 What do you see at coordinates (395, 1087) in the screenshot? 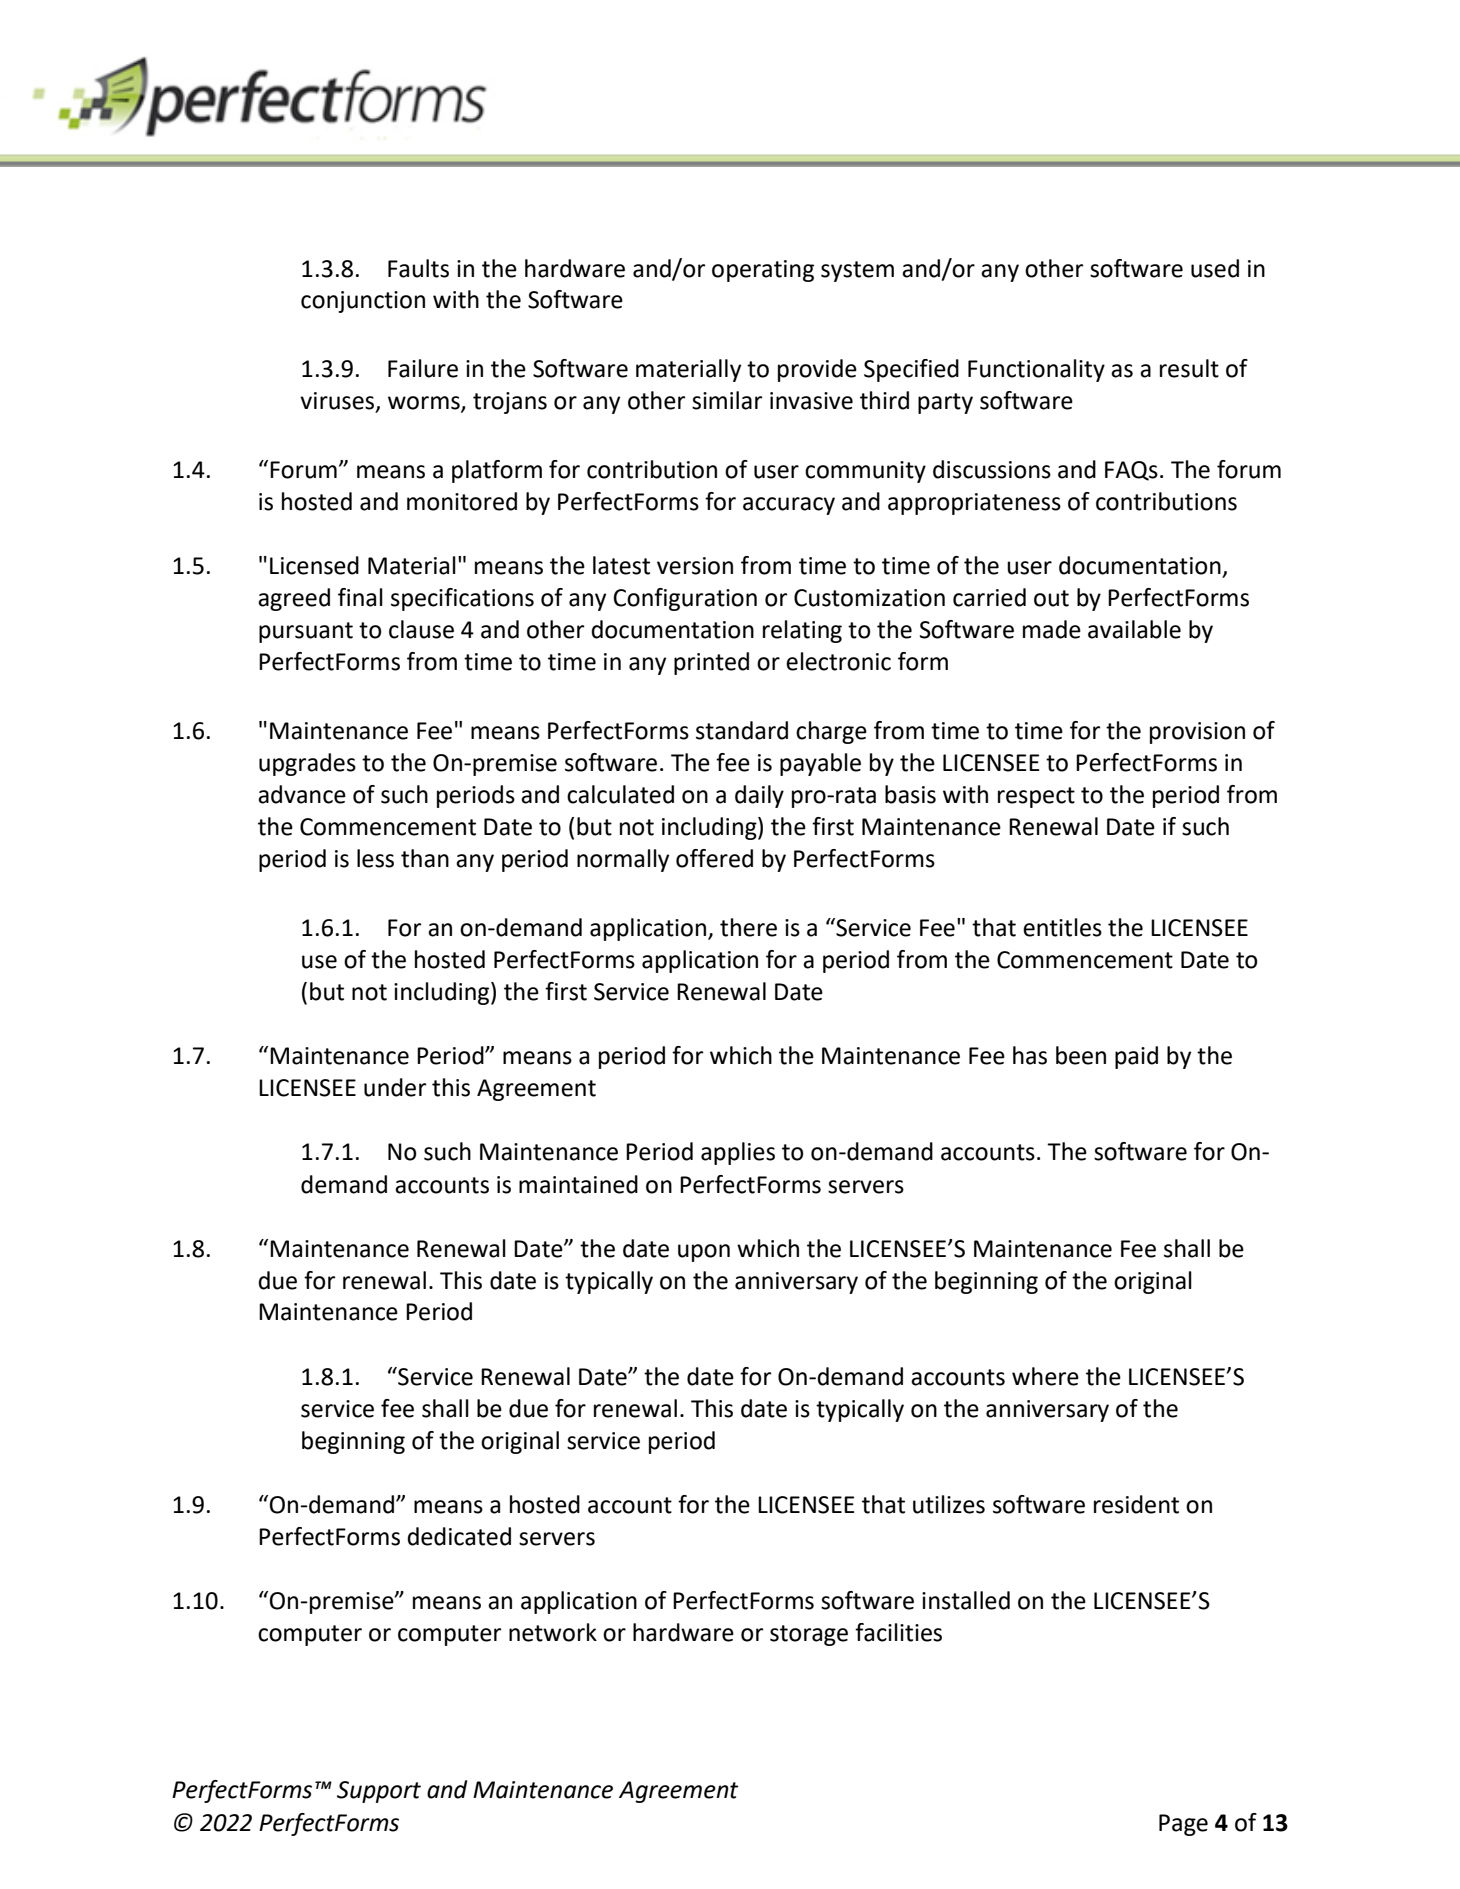
I see `under` at bounding box center [395, 1087].
